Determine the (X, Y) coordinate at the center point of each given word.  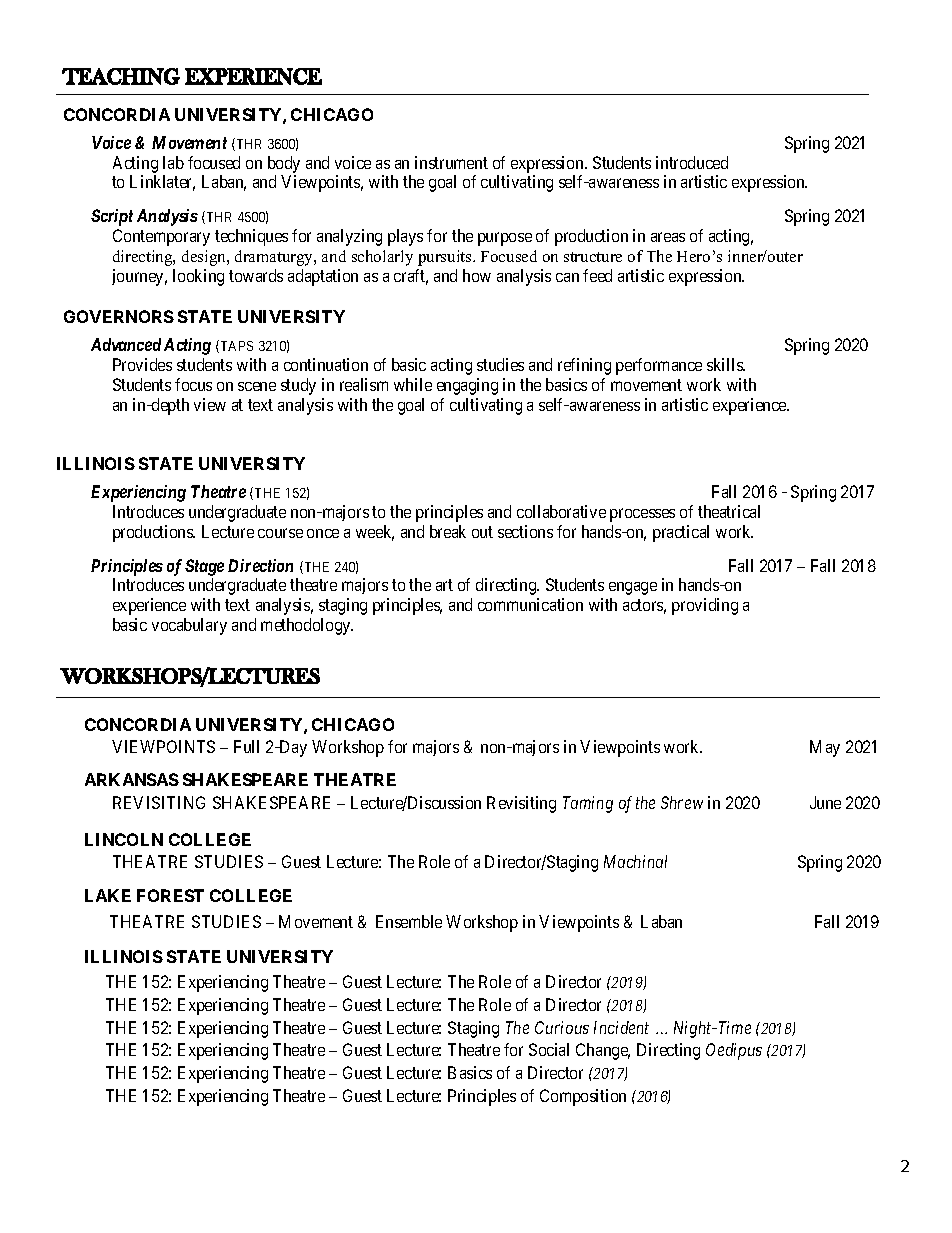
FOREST (170, 895)
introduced (692, 162)
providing (705, 606)
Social (549, 1049)
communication (530, 604)
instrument (451, 162)
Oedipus (734, 1051)
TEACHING (121, 76)
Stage (204, 567)
